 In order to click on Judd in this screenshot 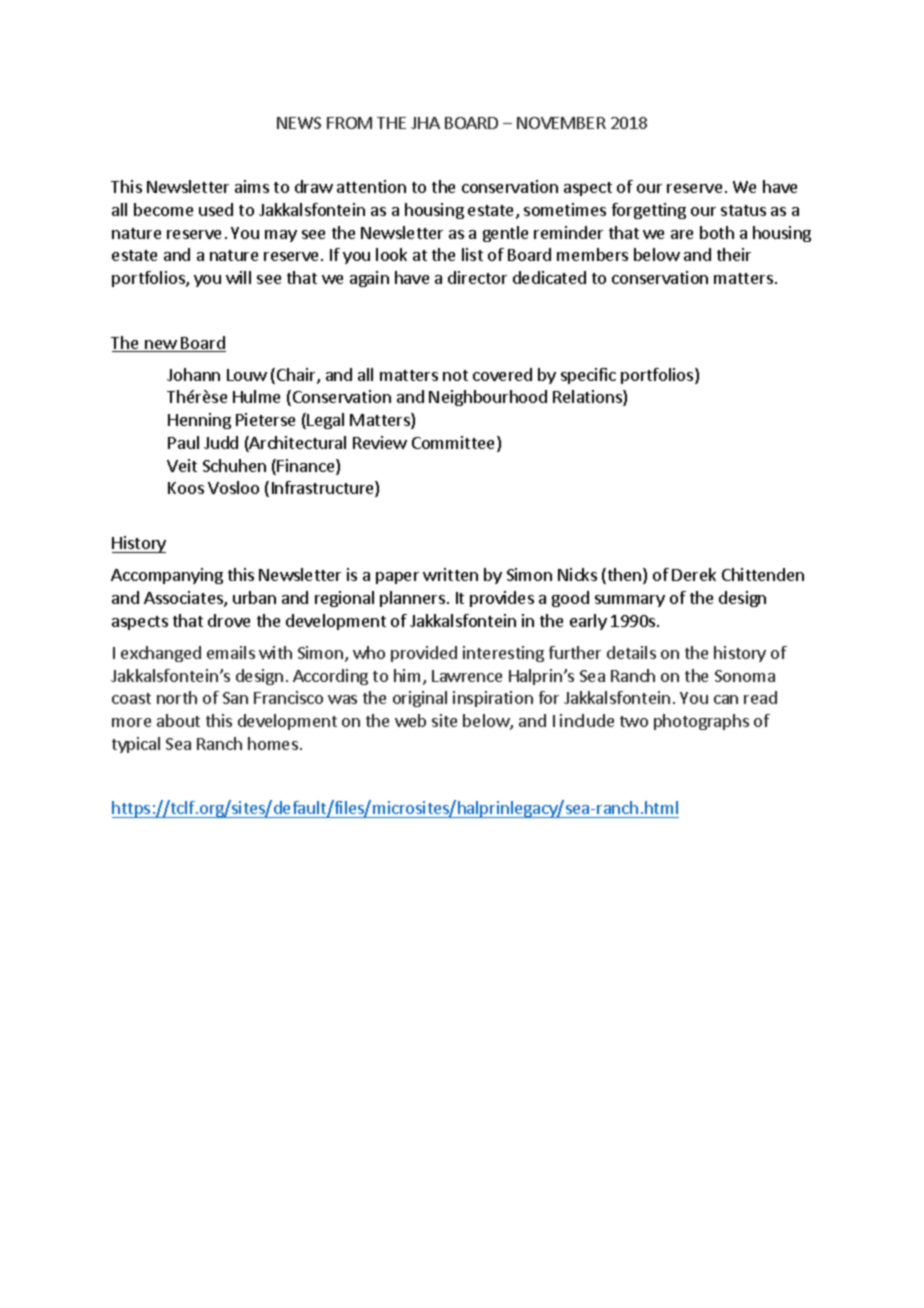, I will do `click(221, 442)`.
